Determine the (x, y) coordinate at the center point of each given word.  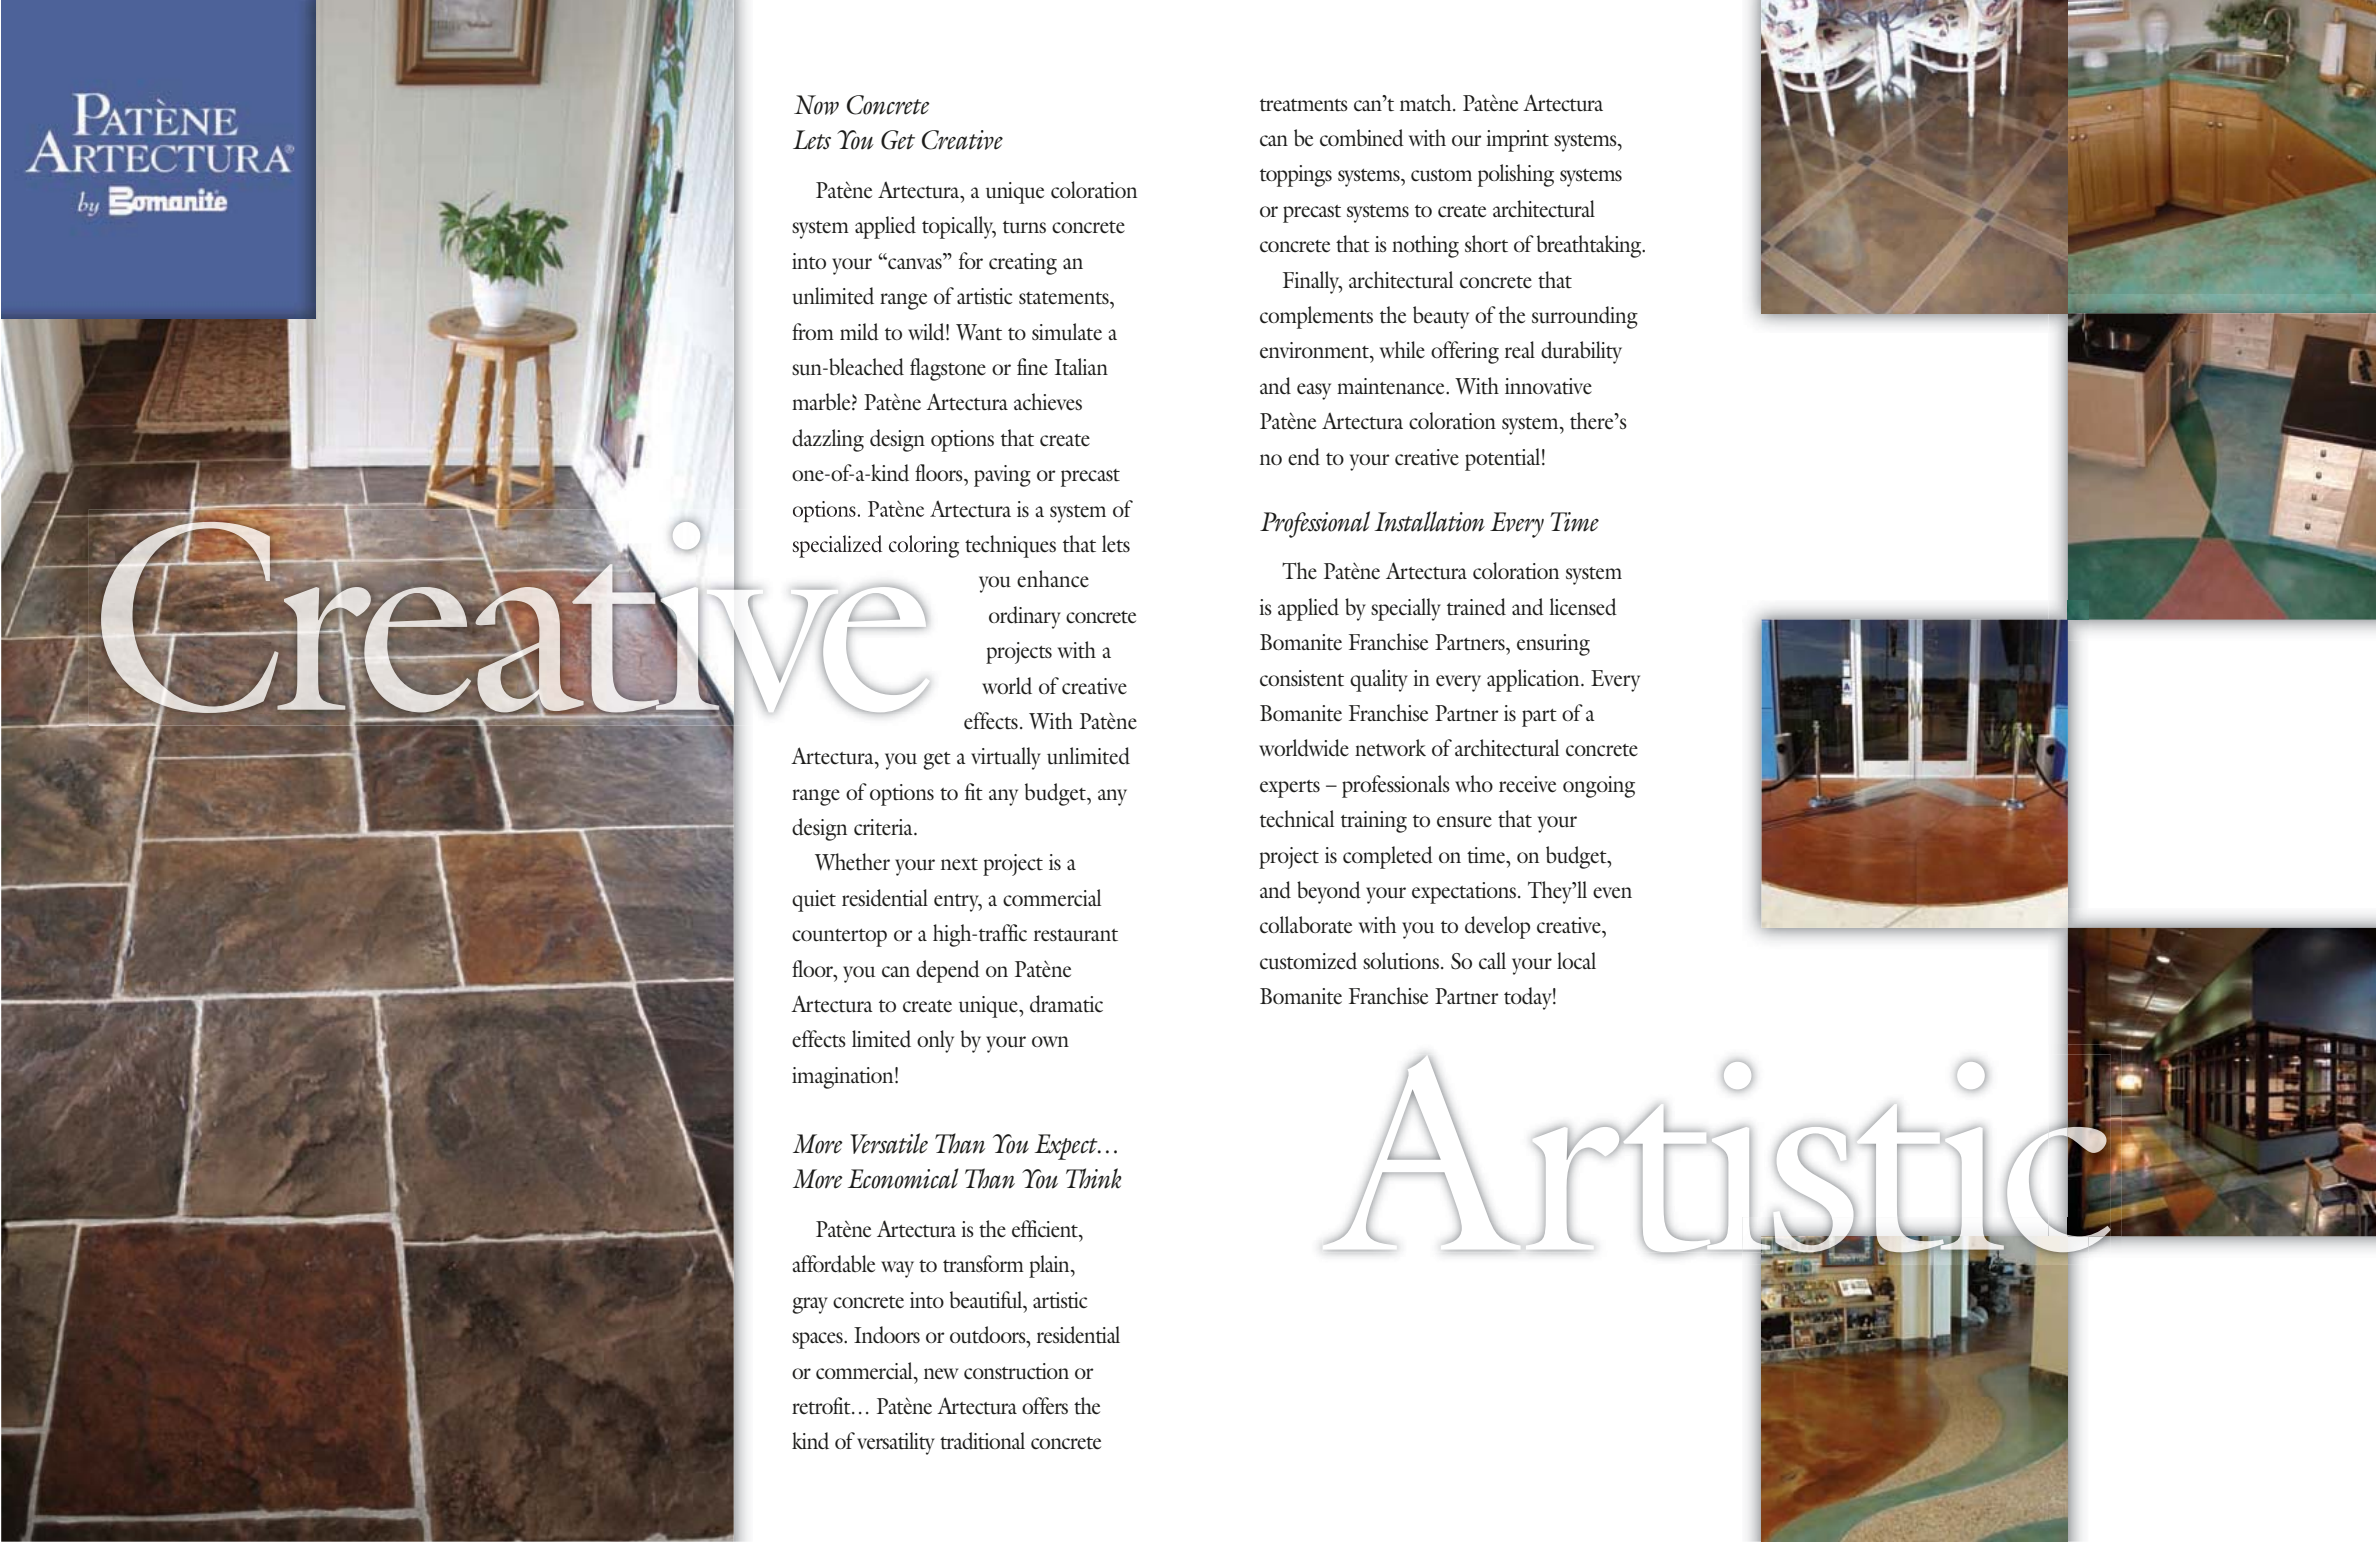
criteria (884, 827)
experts (1290, 789)
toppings (1296, 176)
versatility (896, 1443)
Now (816, 105)
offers (1045, 1406)
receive (1527, 784)
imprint (1517, 141)
